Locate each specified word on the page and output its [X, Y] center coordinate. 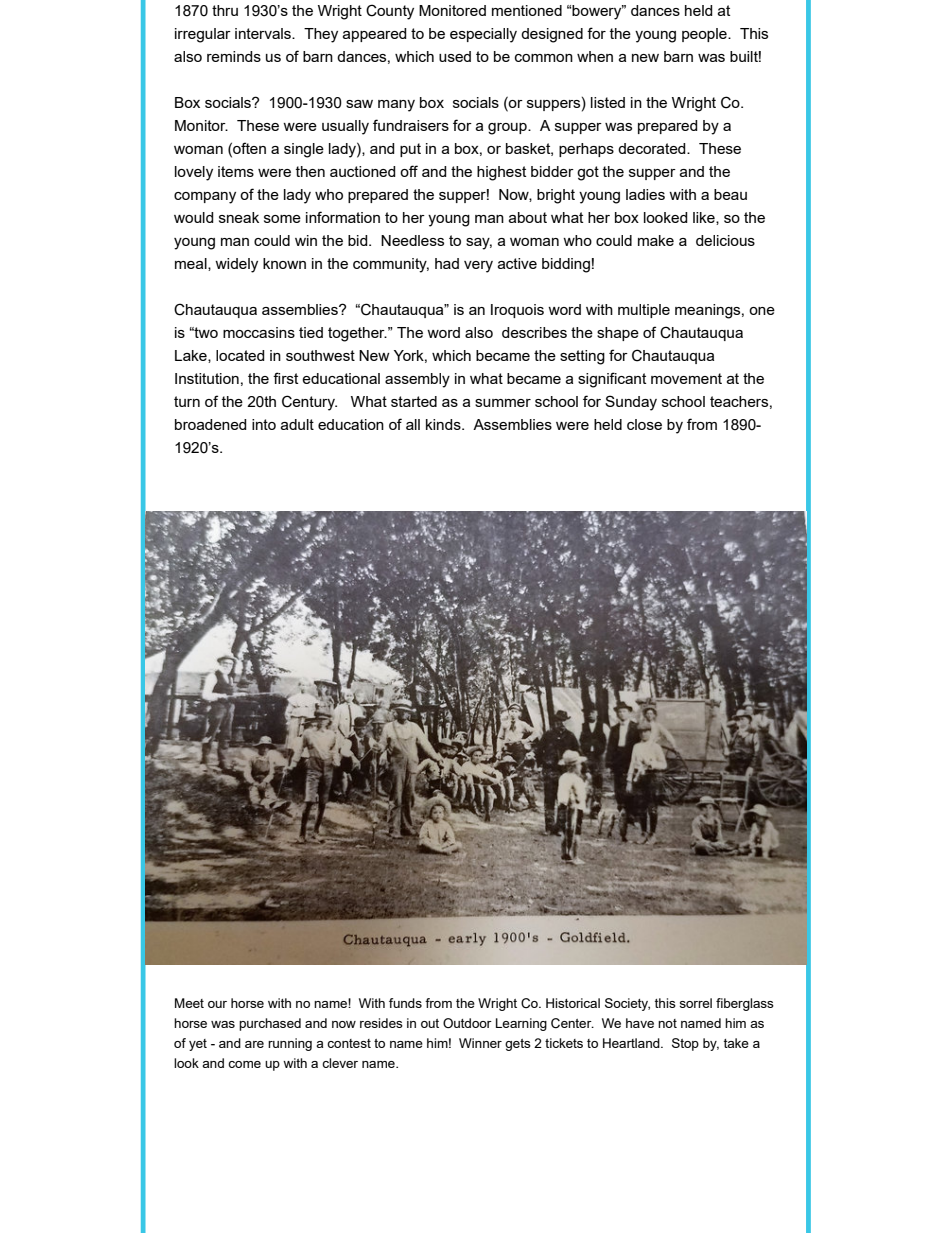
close [644, 424]
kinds [444, 424]
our [217, 1004]
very [478, 267]
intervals [264, 33]
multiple [644, 311]
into [264, 424]
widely [236, 265]
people [705, 35]
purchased [270, 1024]
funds [405, 1003]
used [455, 56]
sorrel [696, 1003]
